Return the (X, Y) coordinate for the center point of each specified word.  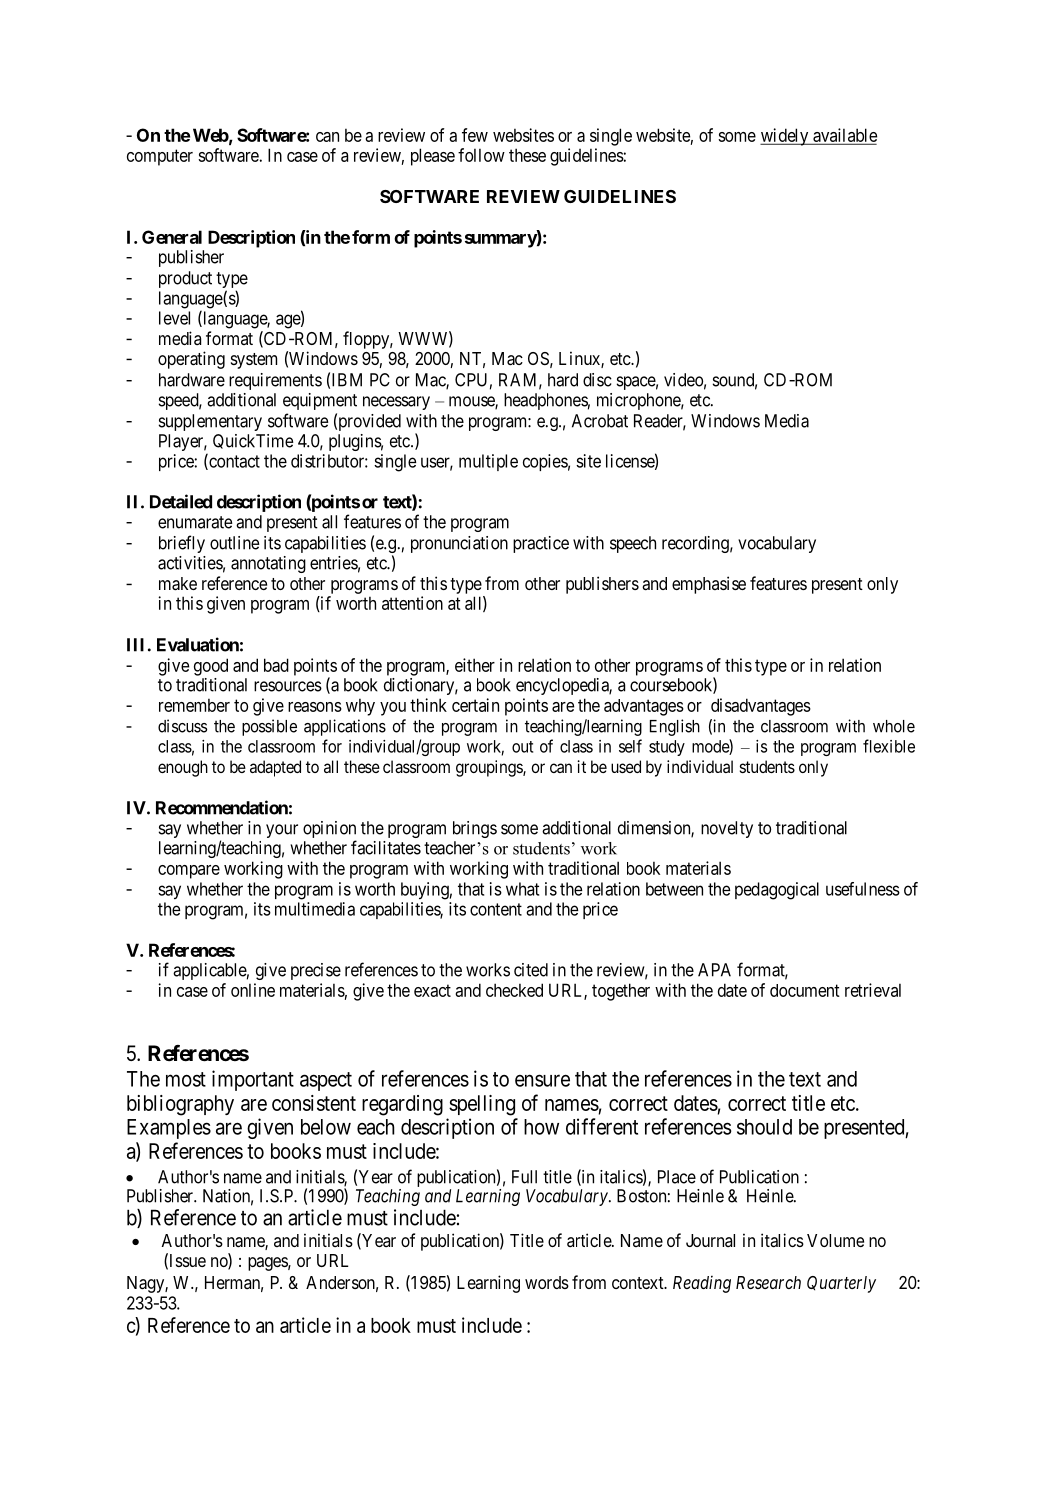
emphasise (709, 585)
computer (160, 157)
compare (189, 872)
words (547, 1282)
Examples (169, 1129)
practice (541, 544)
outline (235, 543)
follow (481, 155)
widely (785, 137)
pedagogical (777, 891)
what (522, 889)
